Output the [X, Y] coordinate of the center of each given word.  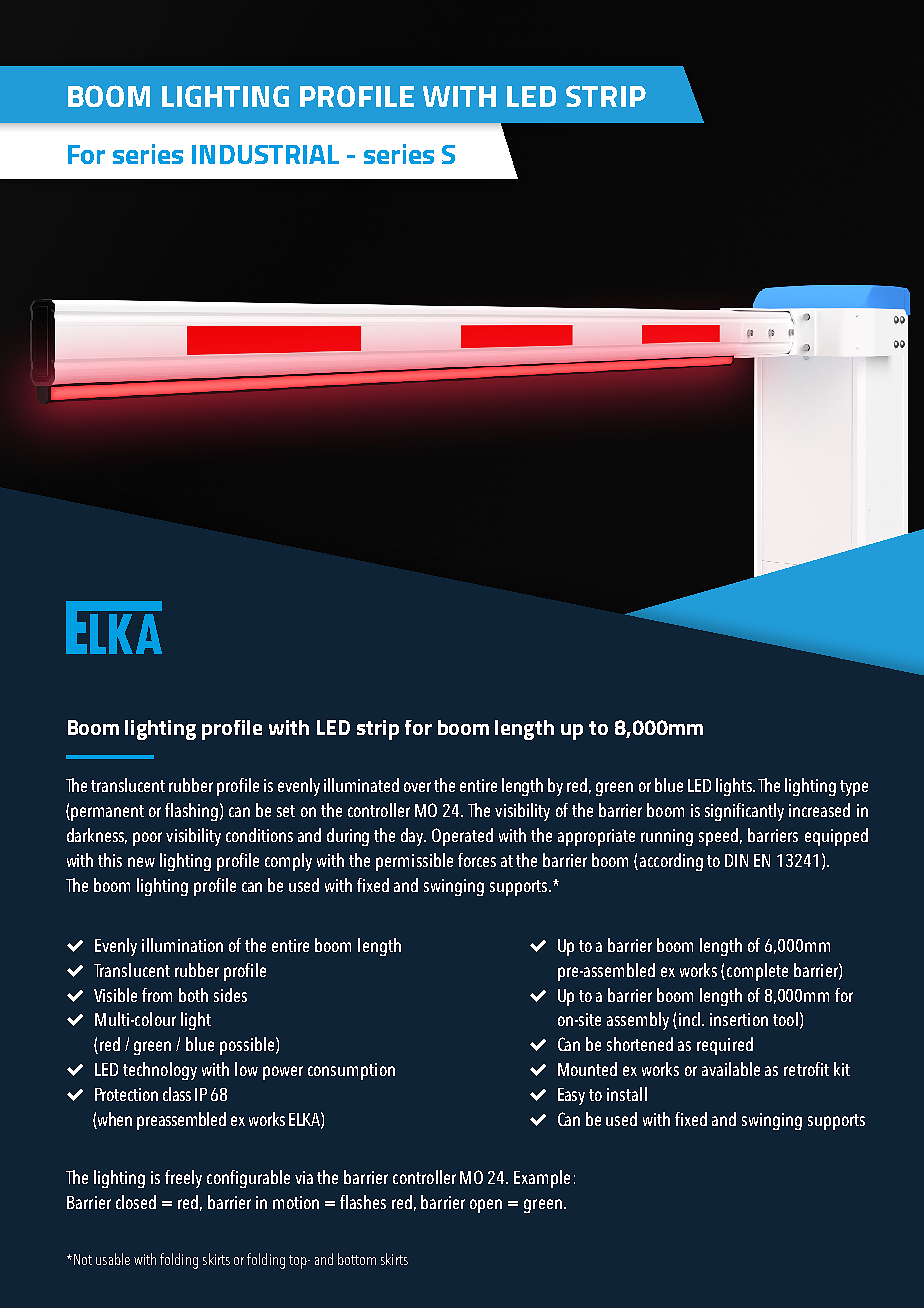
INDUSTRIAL [265, 154]
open [486, 1206]
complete [757, 972]
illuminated [361, 785]
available [731, 1069]
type [854, 788]
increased [819, 810]
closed [136, 1202]
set [286, 811]
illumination [182, 945]
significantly [744, 812]
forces [477, 860]
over [417, 787]
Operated [462, 837]
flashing [191, 812]
